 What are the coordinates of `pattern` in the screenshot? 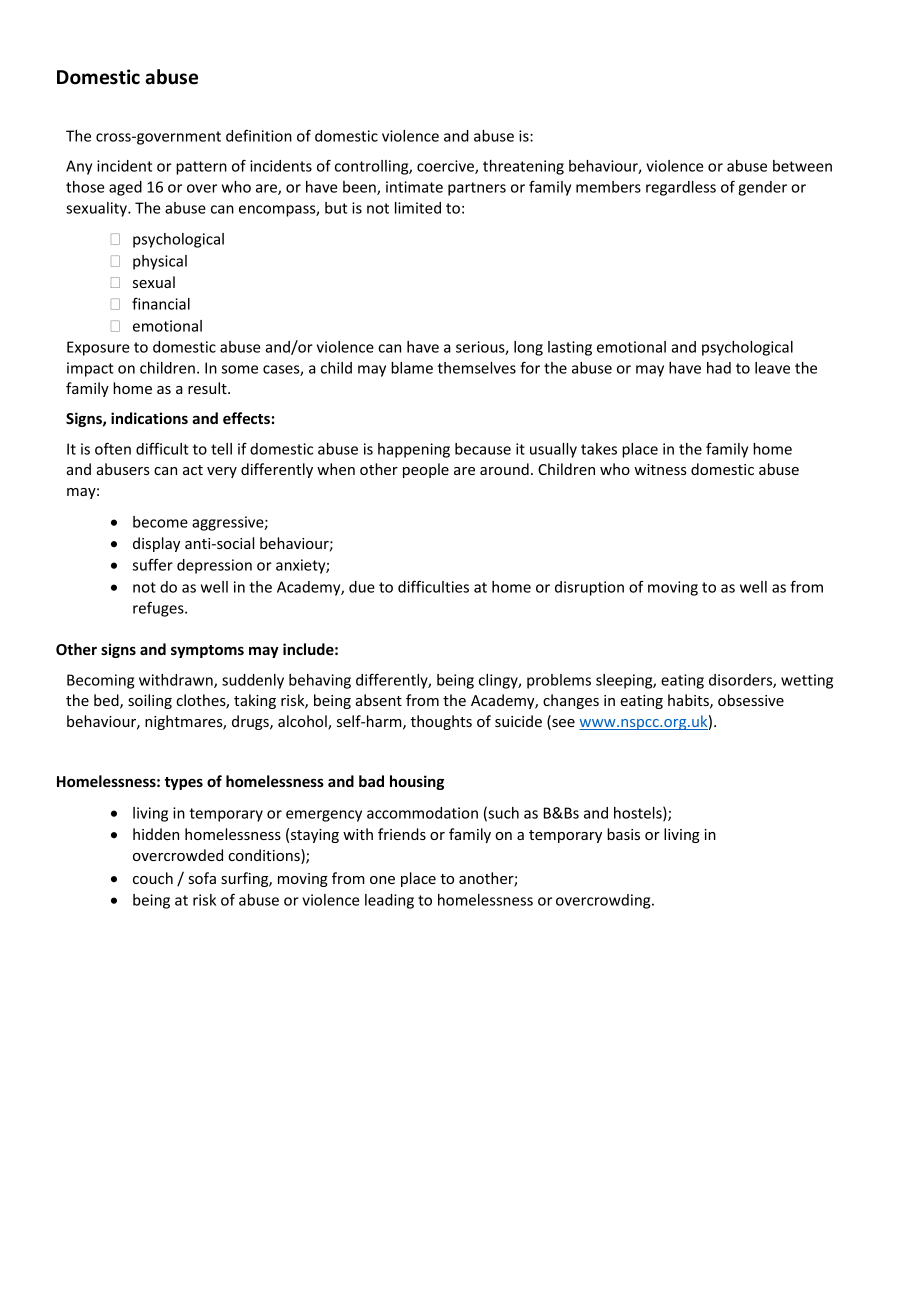 It's located at (201, 168).
